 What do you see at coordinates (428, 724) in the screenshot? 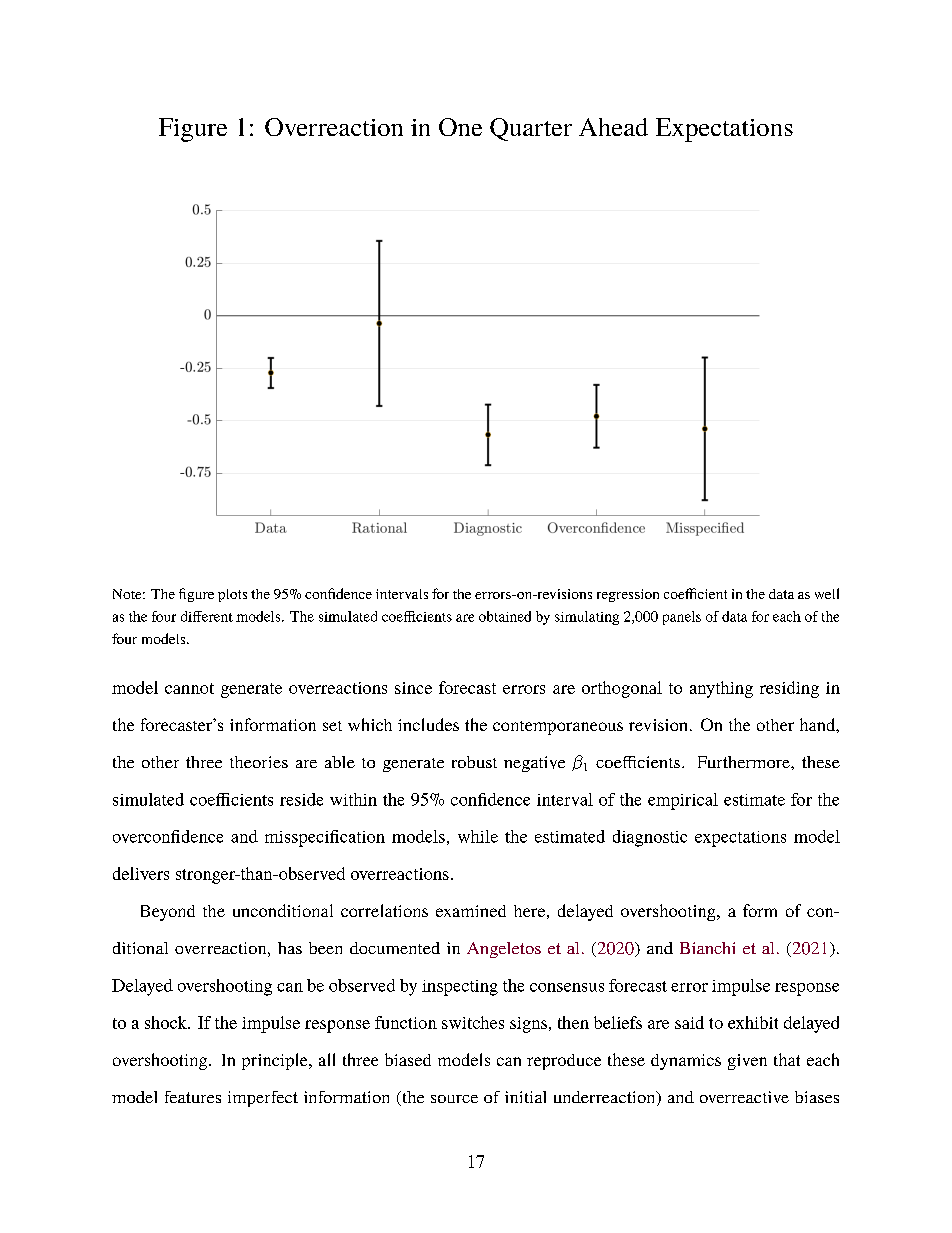
I see `includes` at bounding box center [428, 724].
